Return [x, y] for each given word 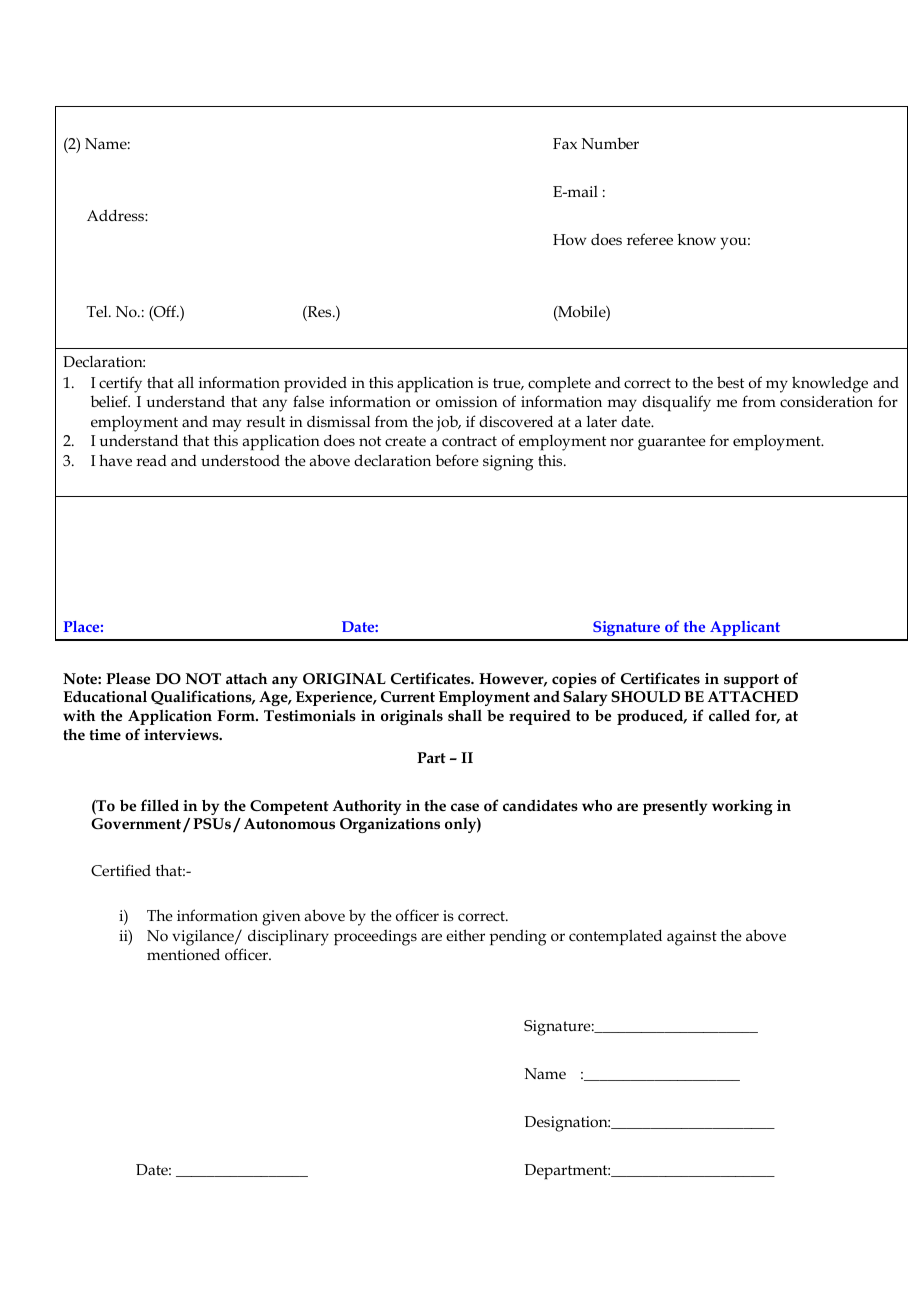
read [151, 460]
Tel [98, 311]
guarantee [672, 443]
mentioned [183, 954]
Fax [565, 143]
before [457, 460]
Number [610, 143]
